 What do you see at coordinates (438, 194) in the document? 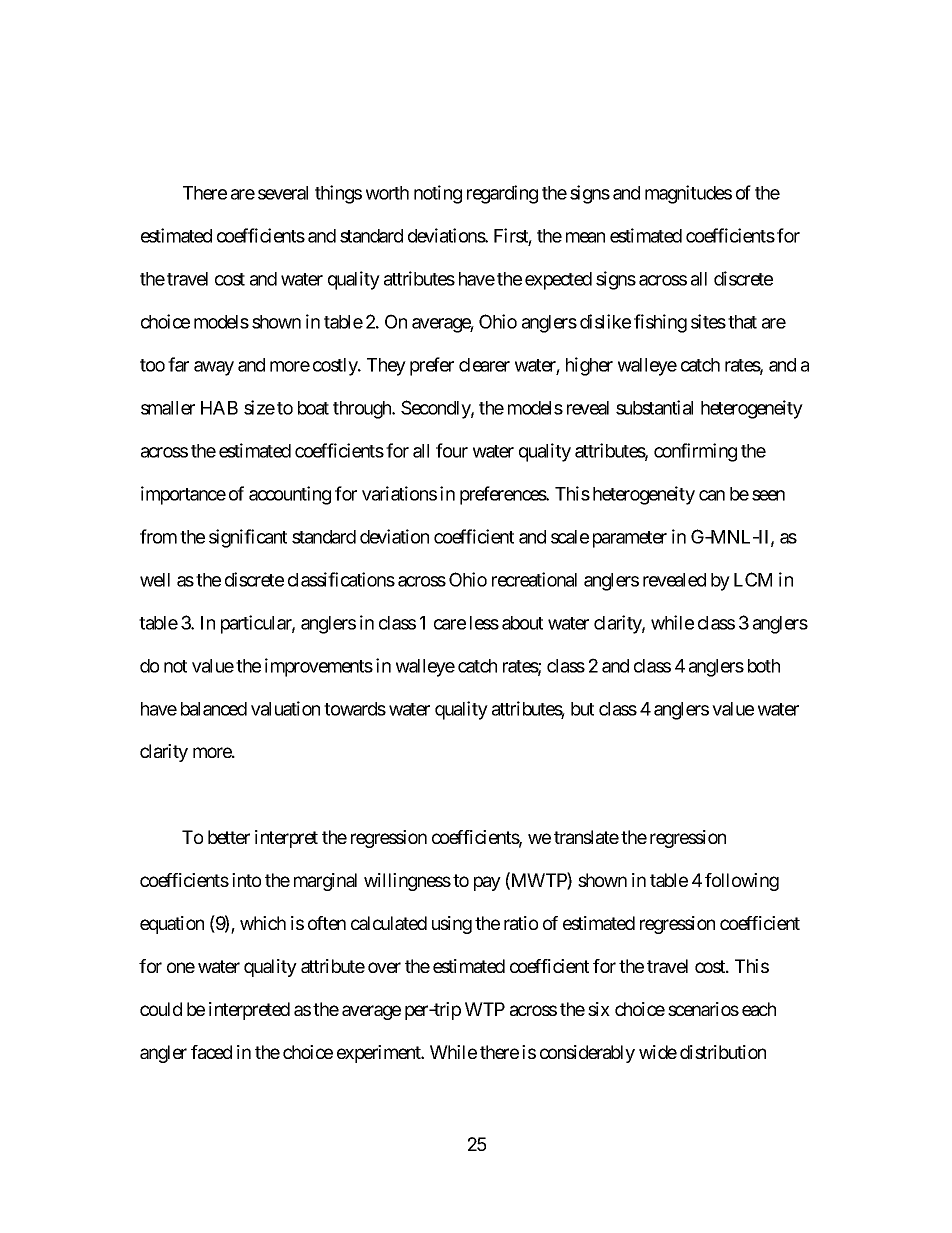
I see `noting` at bounding box center [438, 194].
